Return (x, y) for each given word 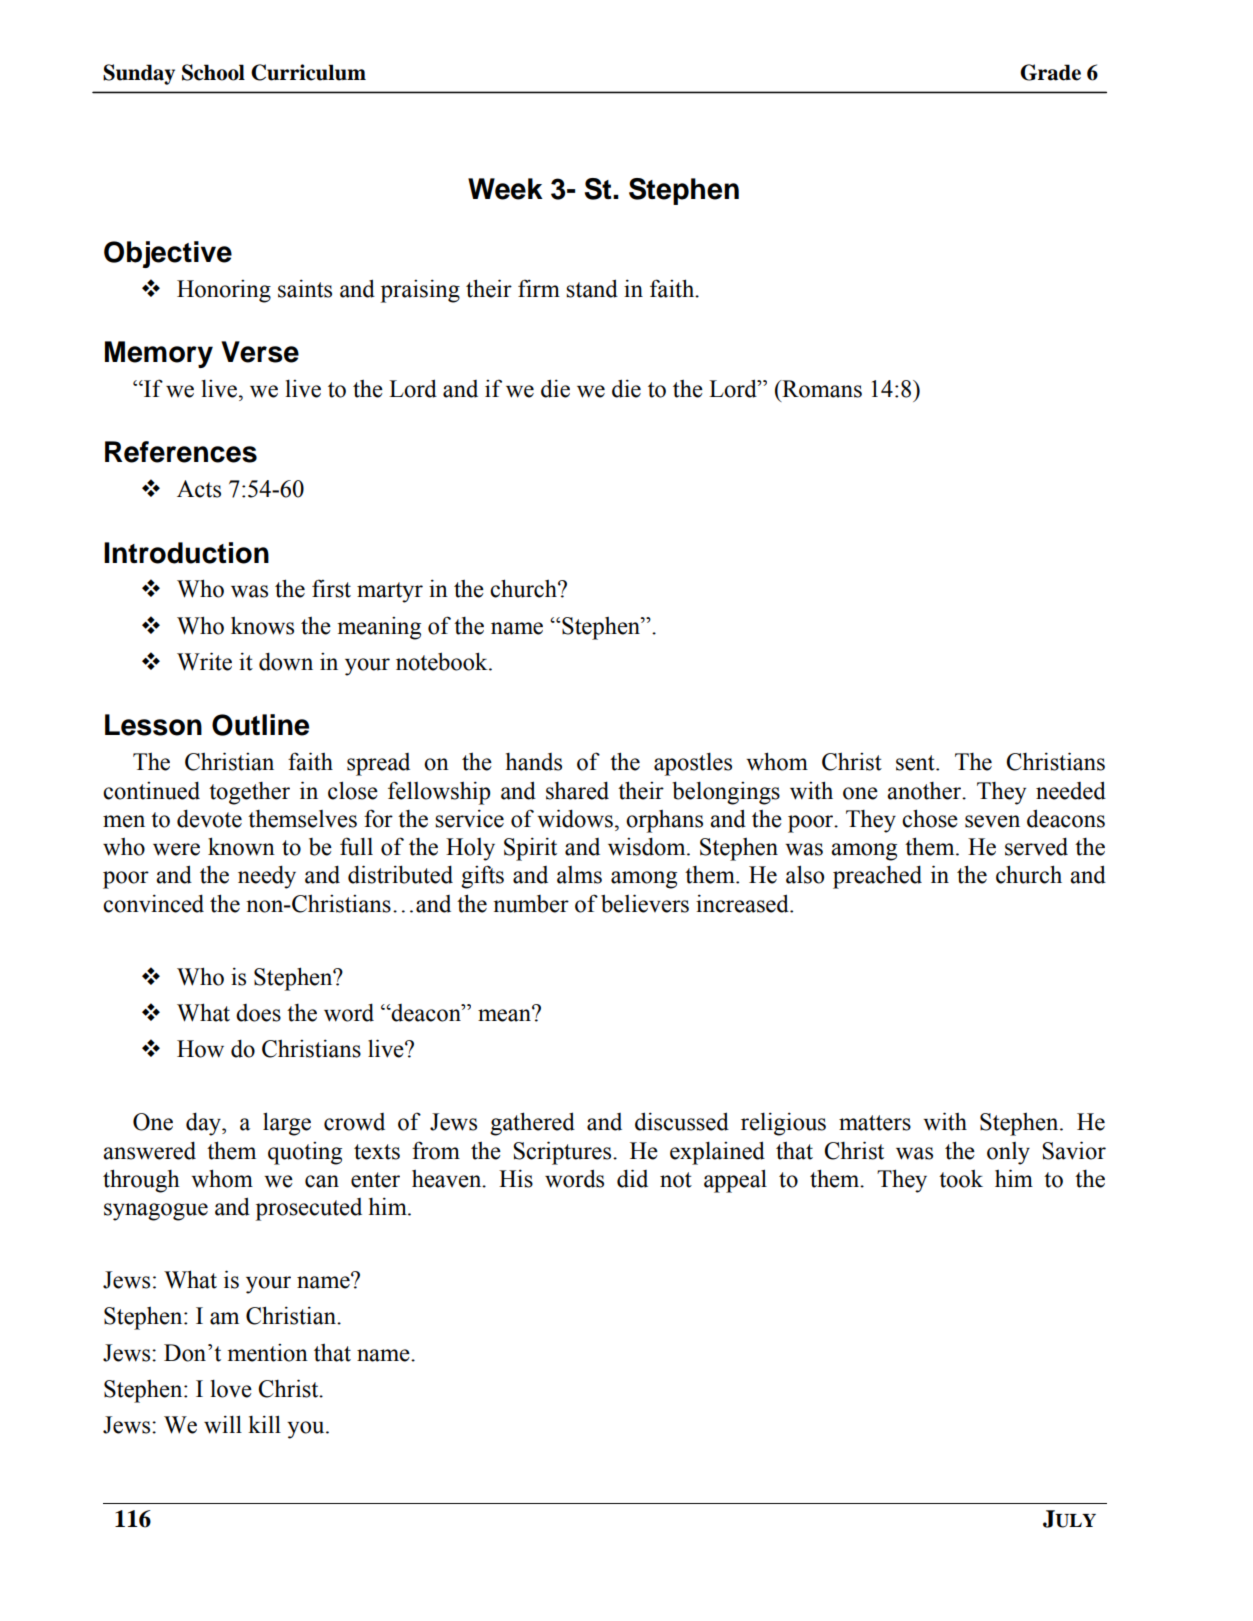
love (231, 1389)
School (213, 72)
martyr (390, 592)
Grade (1050, 72)
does (258, 1013)
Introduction (186, 553)
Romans (821, 389)
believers (645, 903)
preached (877, 877)
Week (505, 189)
